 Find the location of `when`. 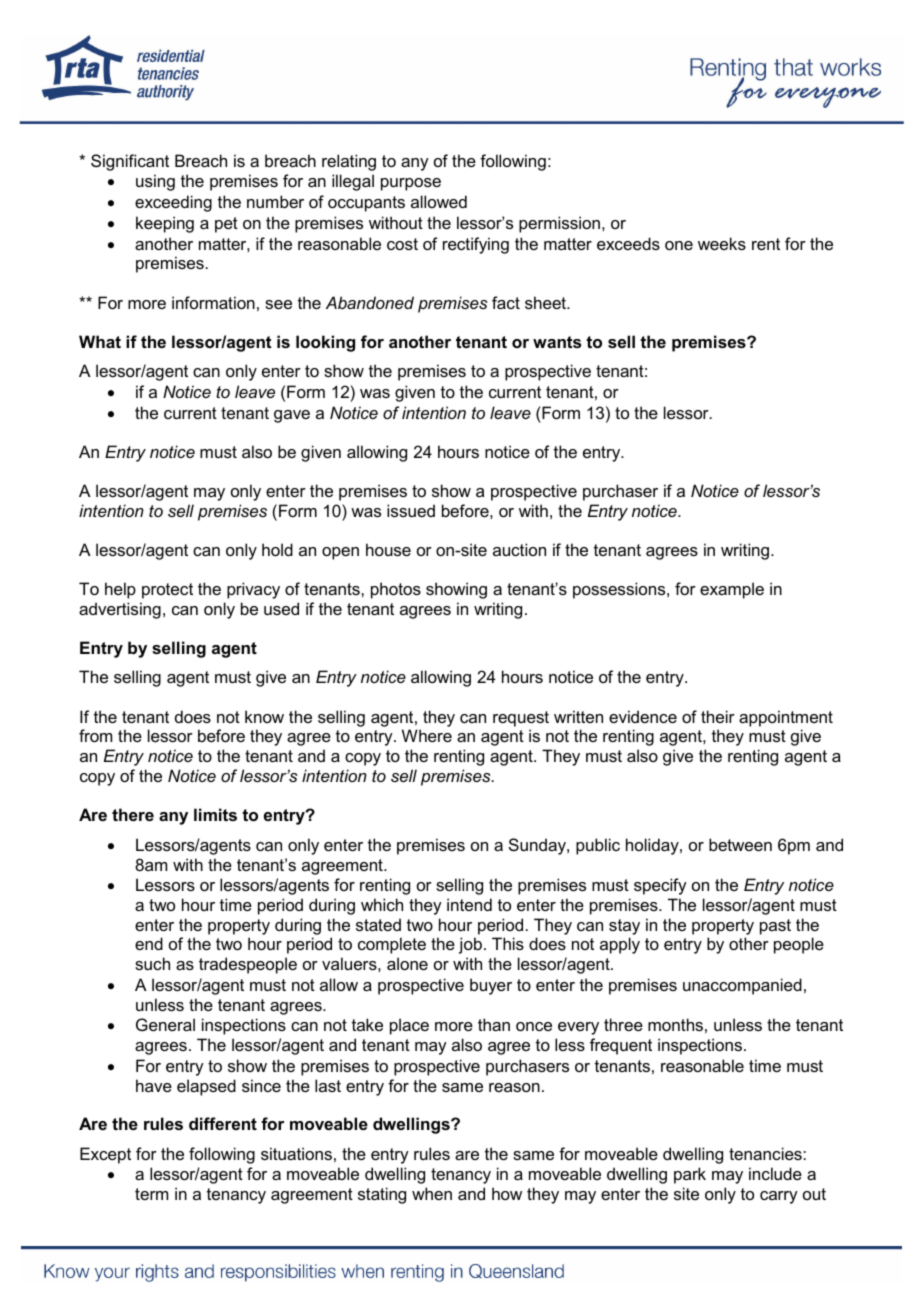

when is located at coordinates (432, 1193).
